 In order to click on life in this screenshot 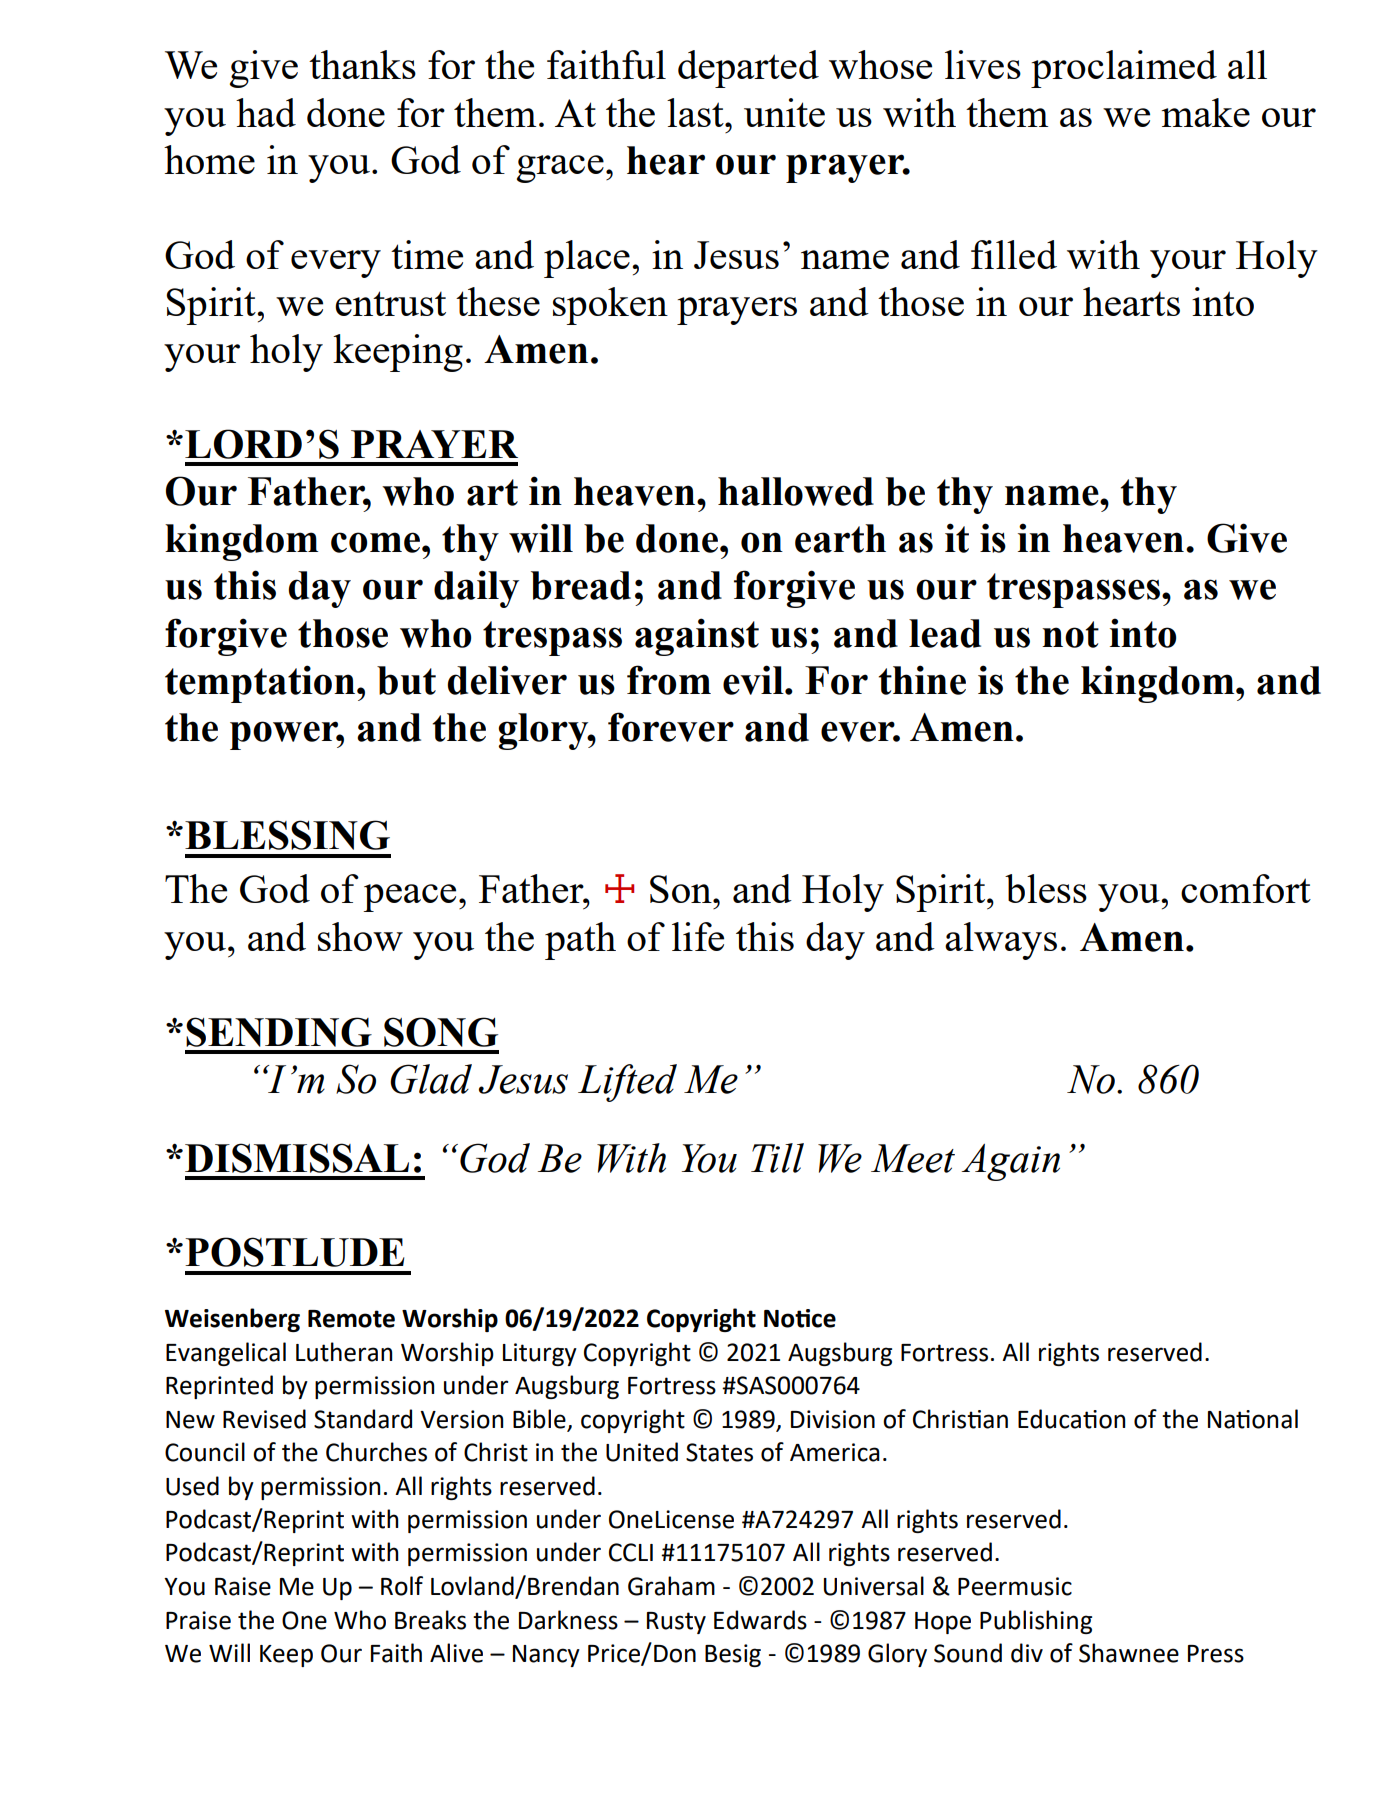, I will do `click(698, 936)`.
